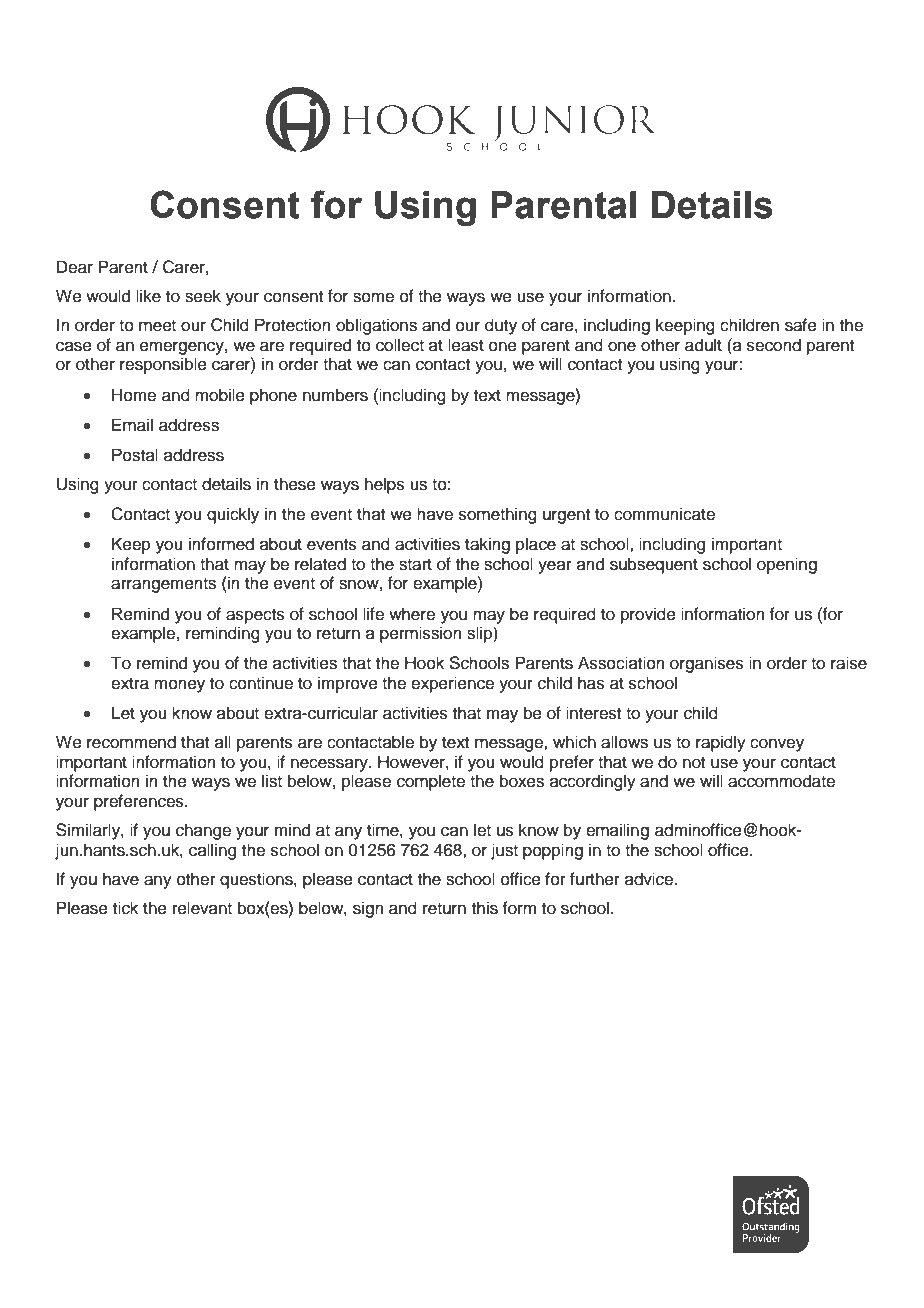 The height and width of the screenshot is (1308, 924). What do you see at coordinates (649, 879) in the screenshot?
I see `advice` at bounding box center [649, 879].
